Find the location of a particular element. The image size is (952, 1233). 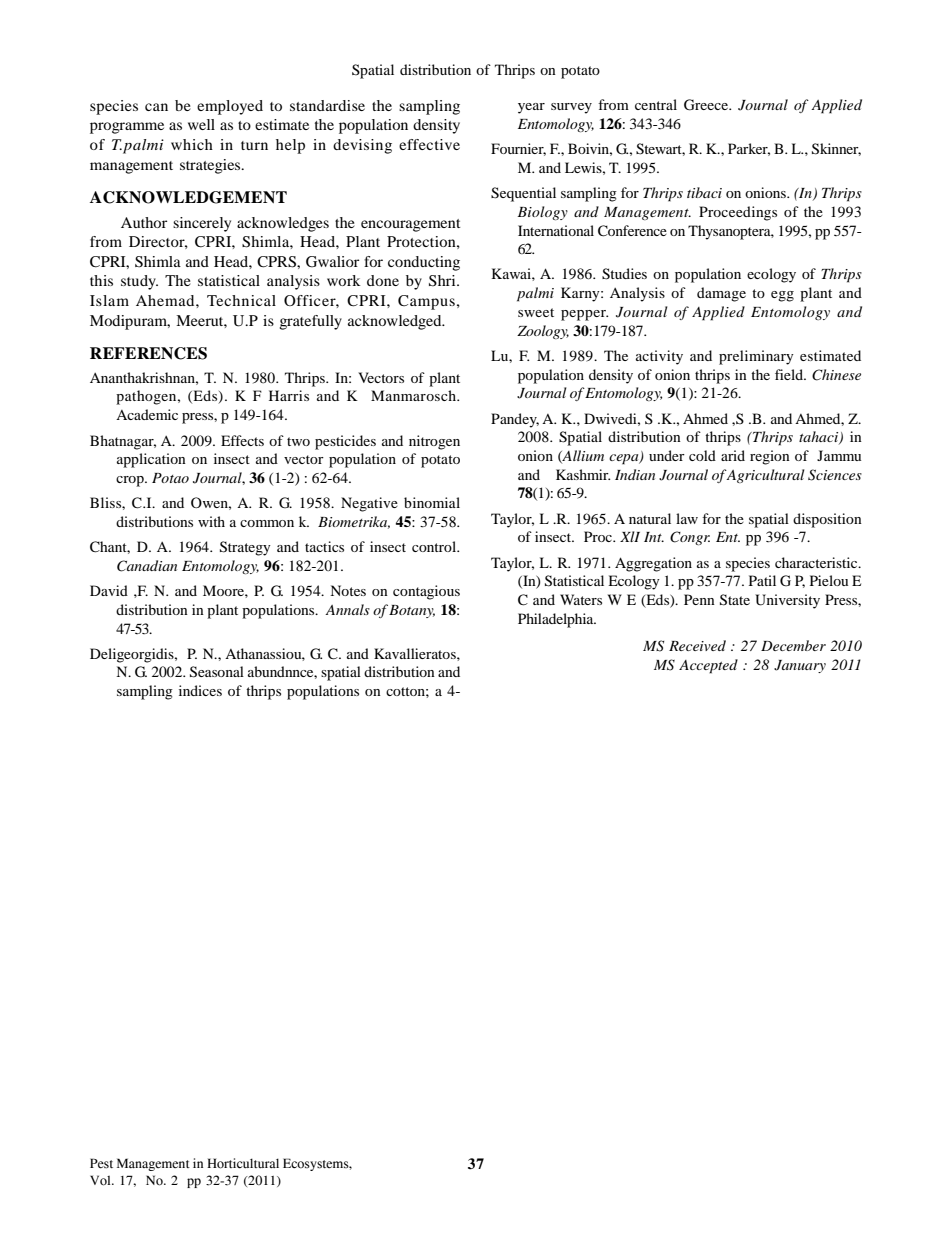

Accepted is located at coordinates (708, 666).
